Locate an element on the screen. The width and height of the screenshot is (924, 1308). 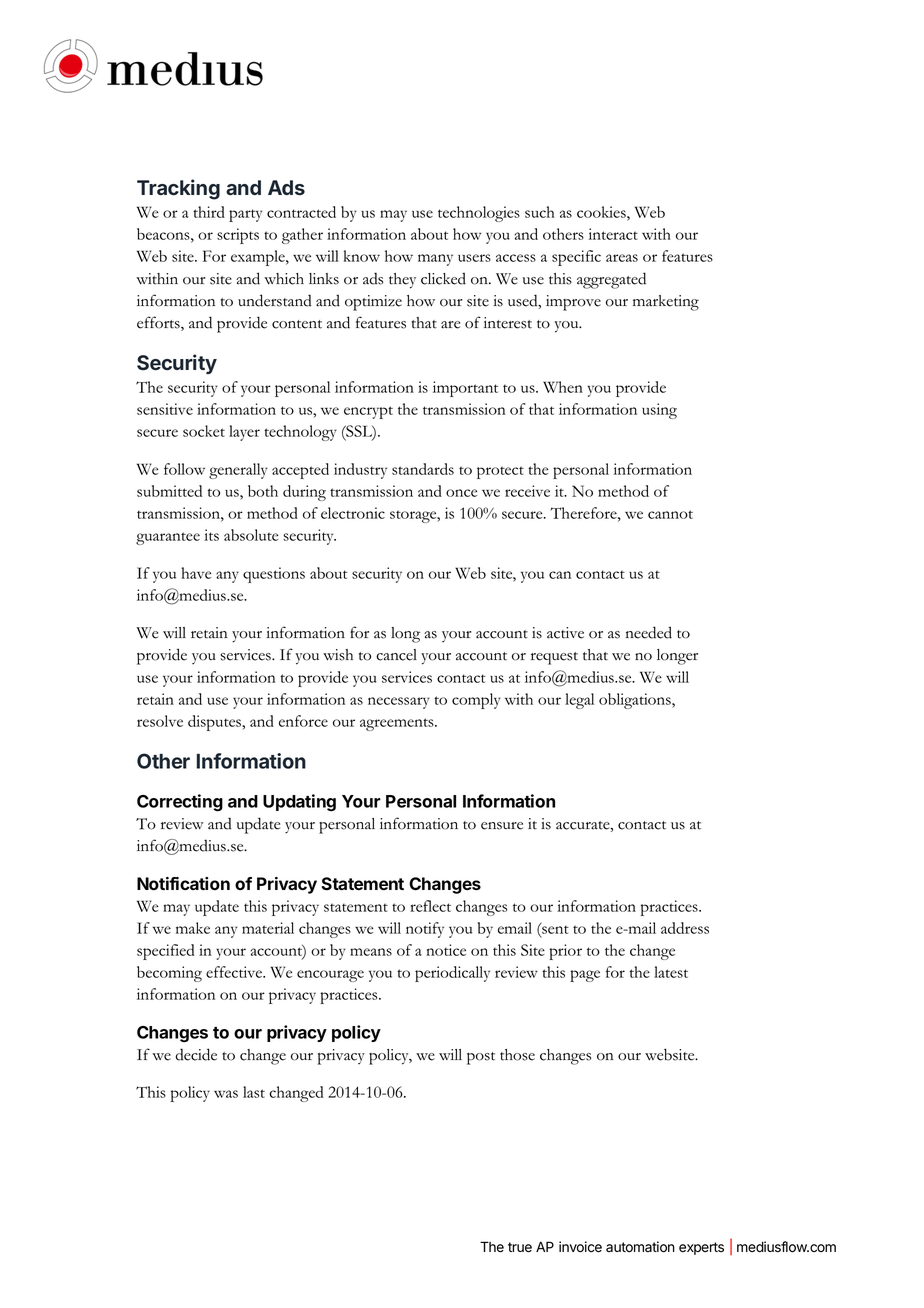
agreements is located at coordinates (398, 724).
